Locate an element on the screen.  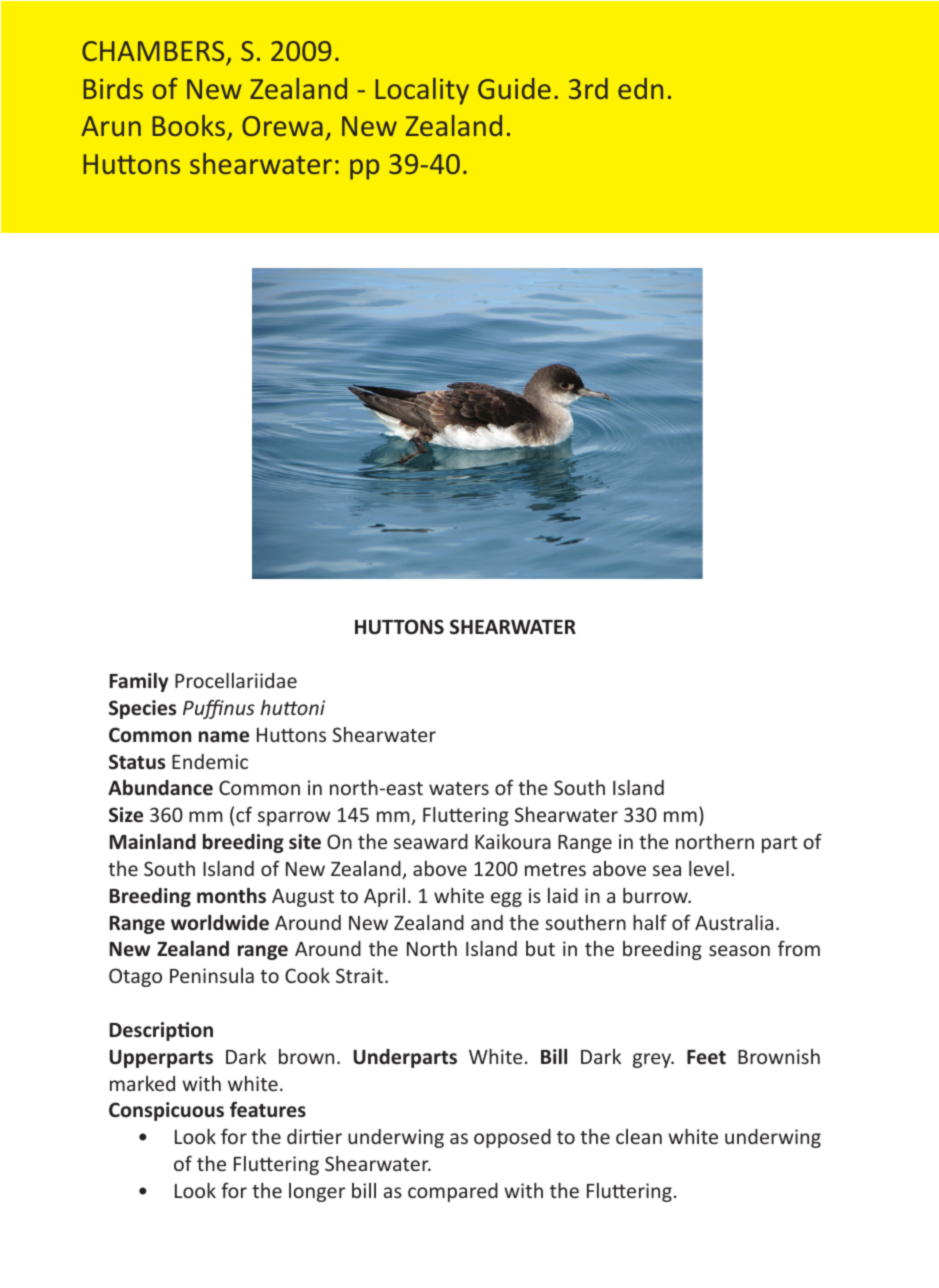
Procellariidae is located at coordinates (236, 680).
